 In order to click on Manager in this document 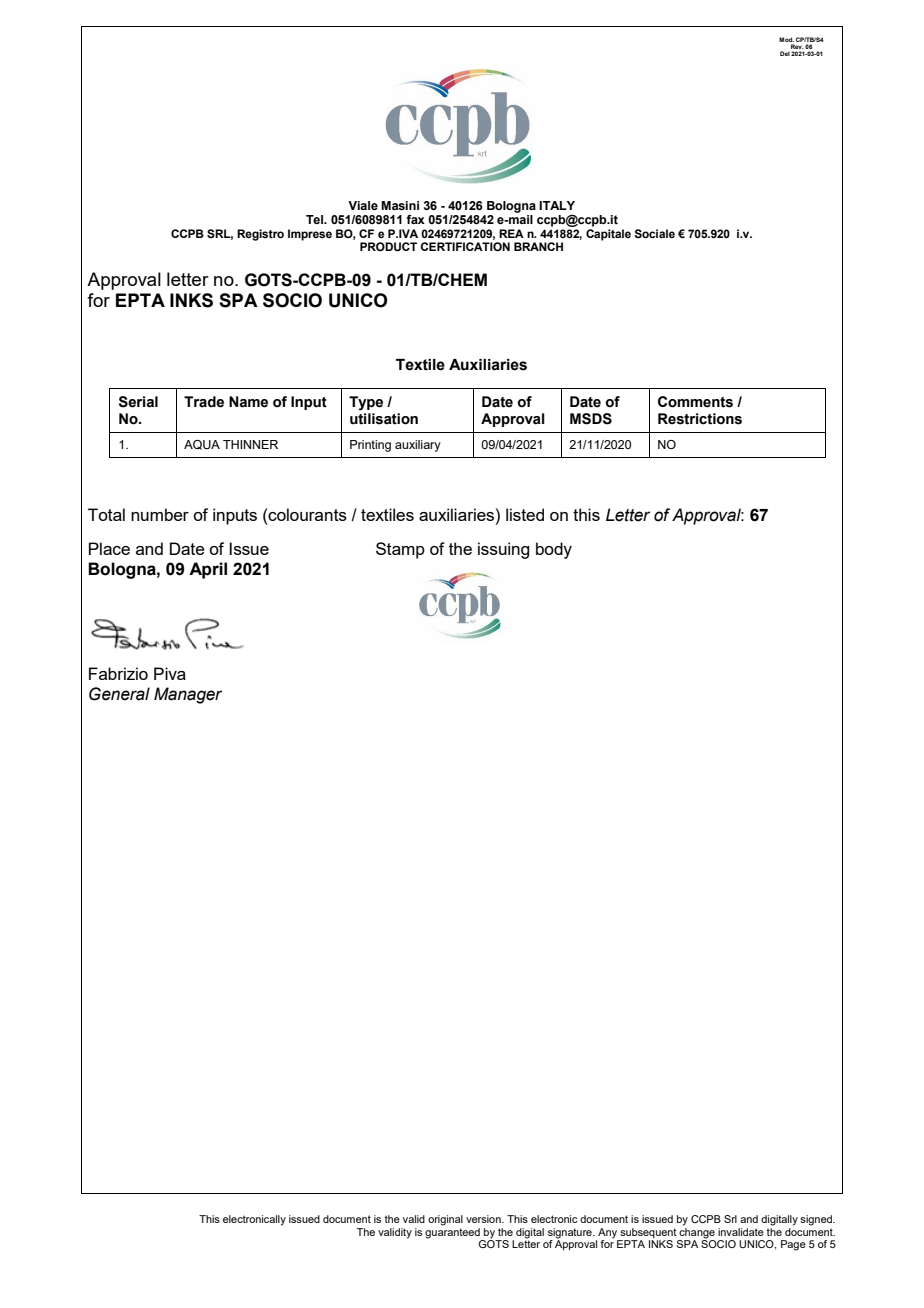, I will do `click(188, 695)`.
